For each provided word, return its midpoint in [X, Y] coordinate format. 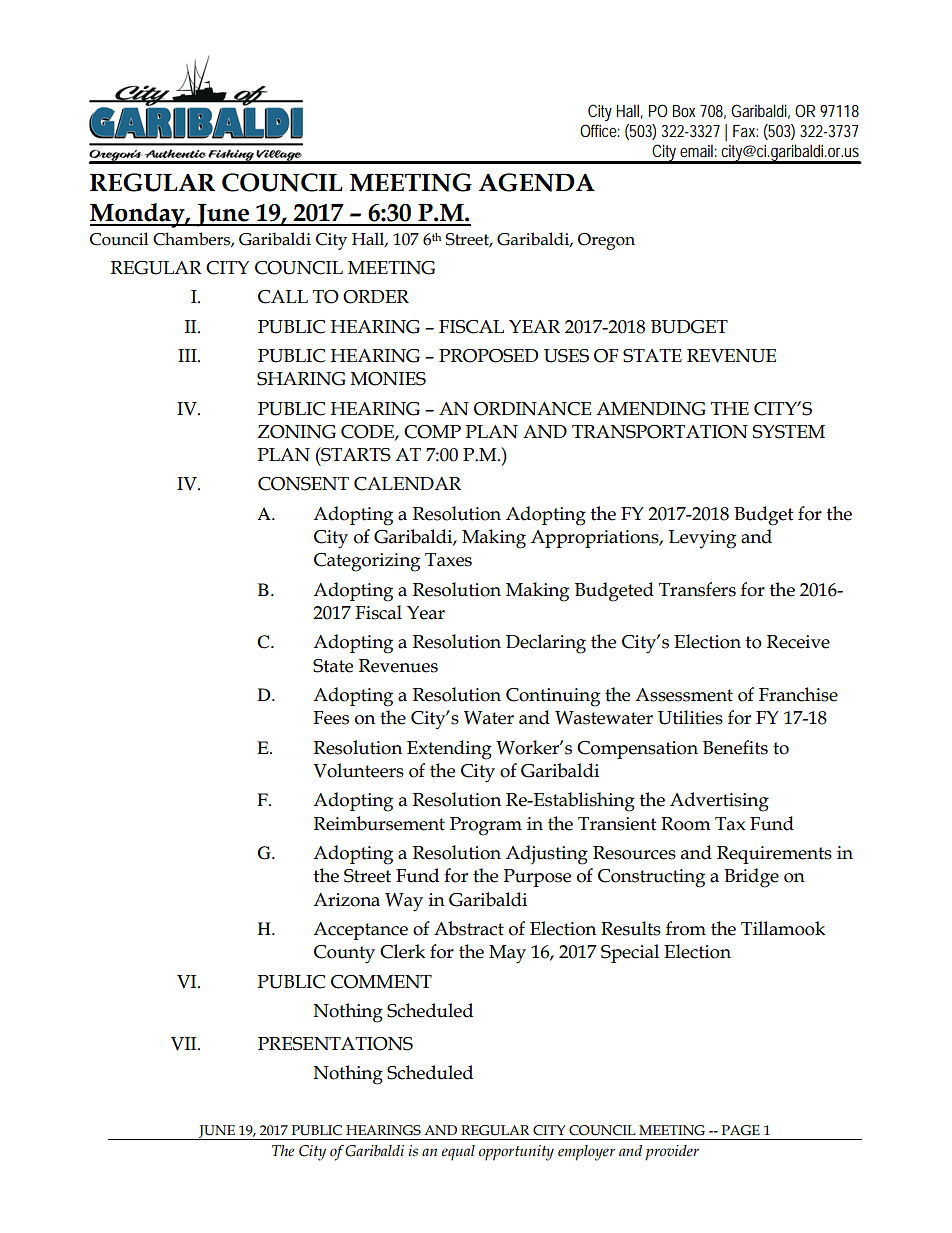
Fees [331, 718]
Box [684, 111]
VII [185, 1044]
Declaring [546, 644]
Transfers [697, 589]
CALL [283, 297]
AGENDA [537, 182]
